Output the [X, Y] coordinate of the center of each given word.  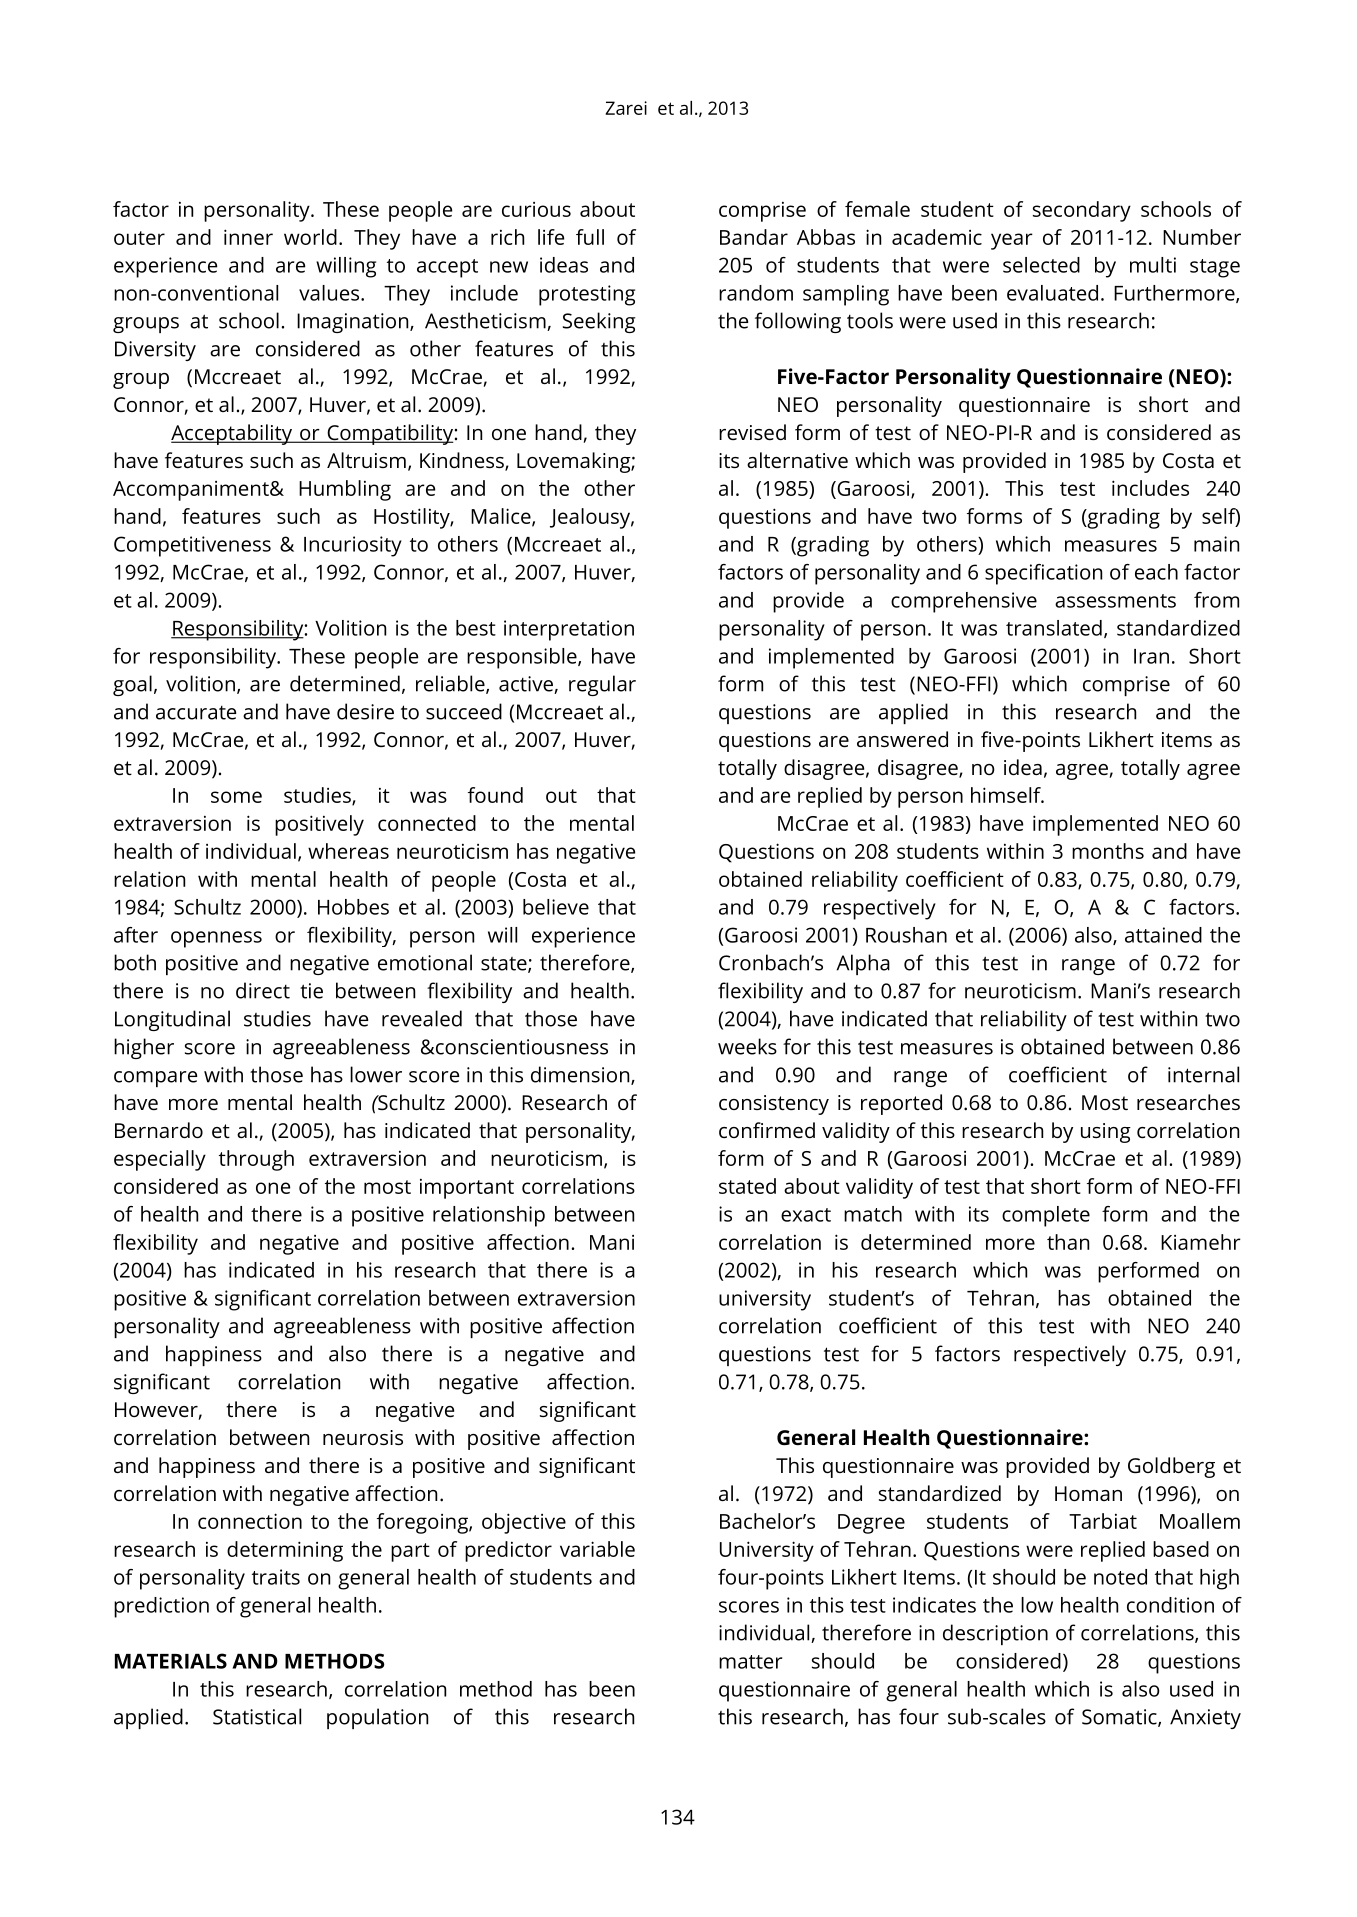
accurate [196, 713]
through [256, 1160]
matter [750, 1662]
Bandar [754, 237]
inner [248, 237]
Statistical [257, 1716]
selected [1041, 265]
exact [806, 1215]
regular [602, 685]
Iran [1151, 656]
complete [1046, 1216]
